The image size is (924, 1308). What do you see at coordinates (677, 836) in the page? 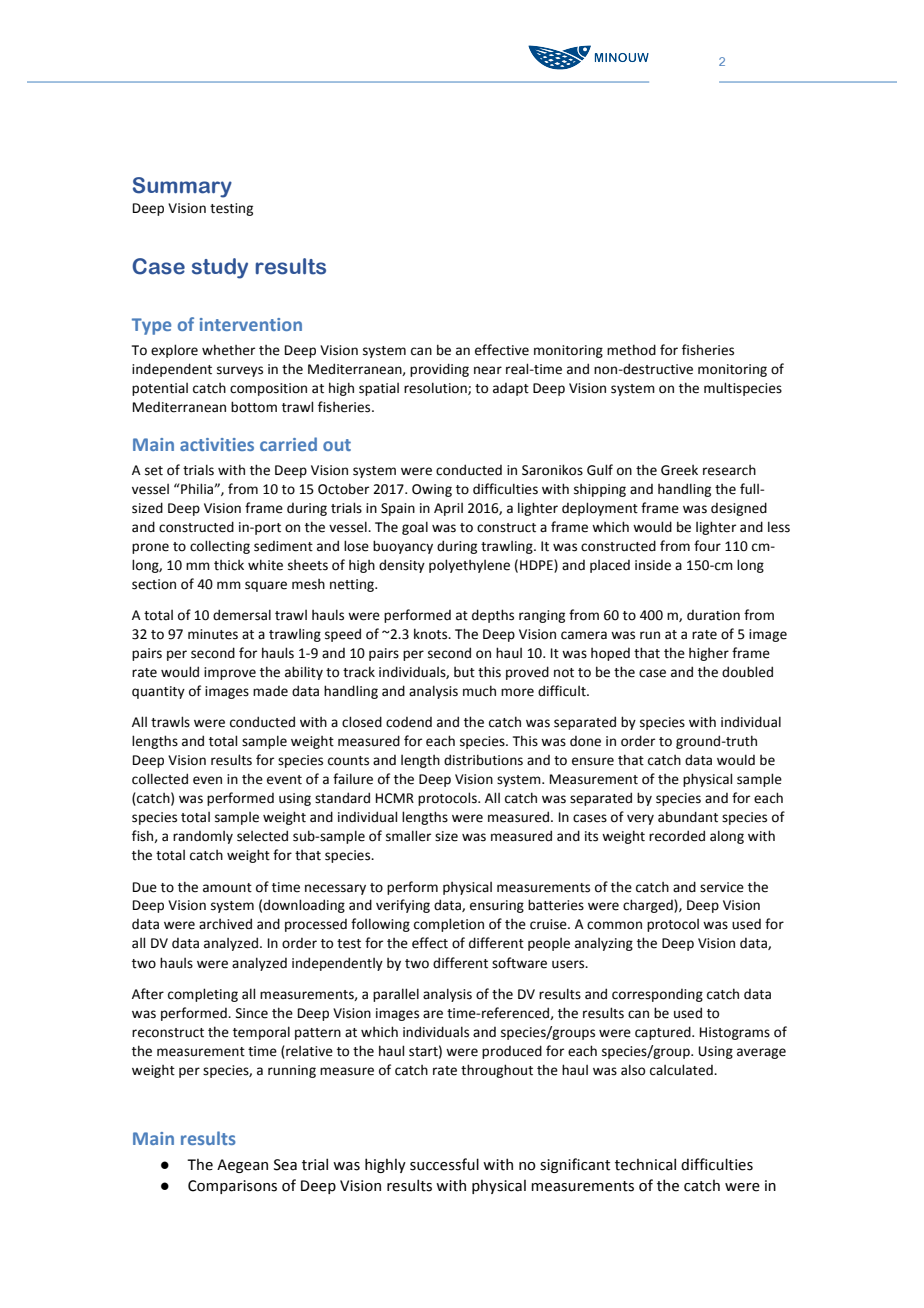
I see `recorded` at bounding box center [677, 836].
